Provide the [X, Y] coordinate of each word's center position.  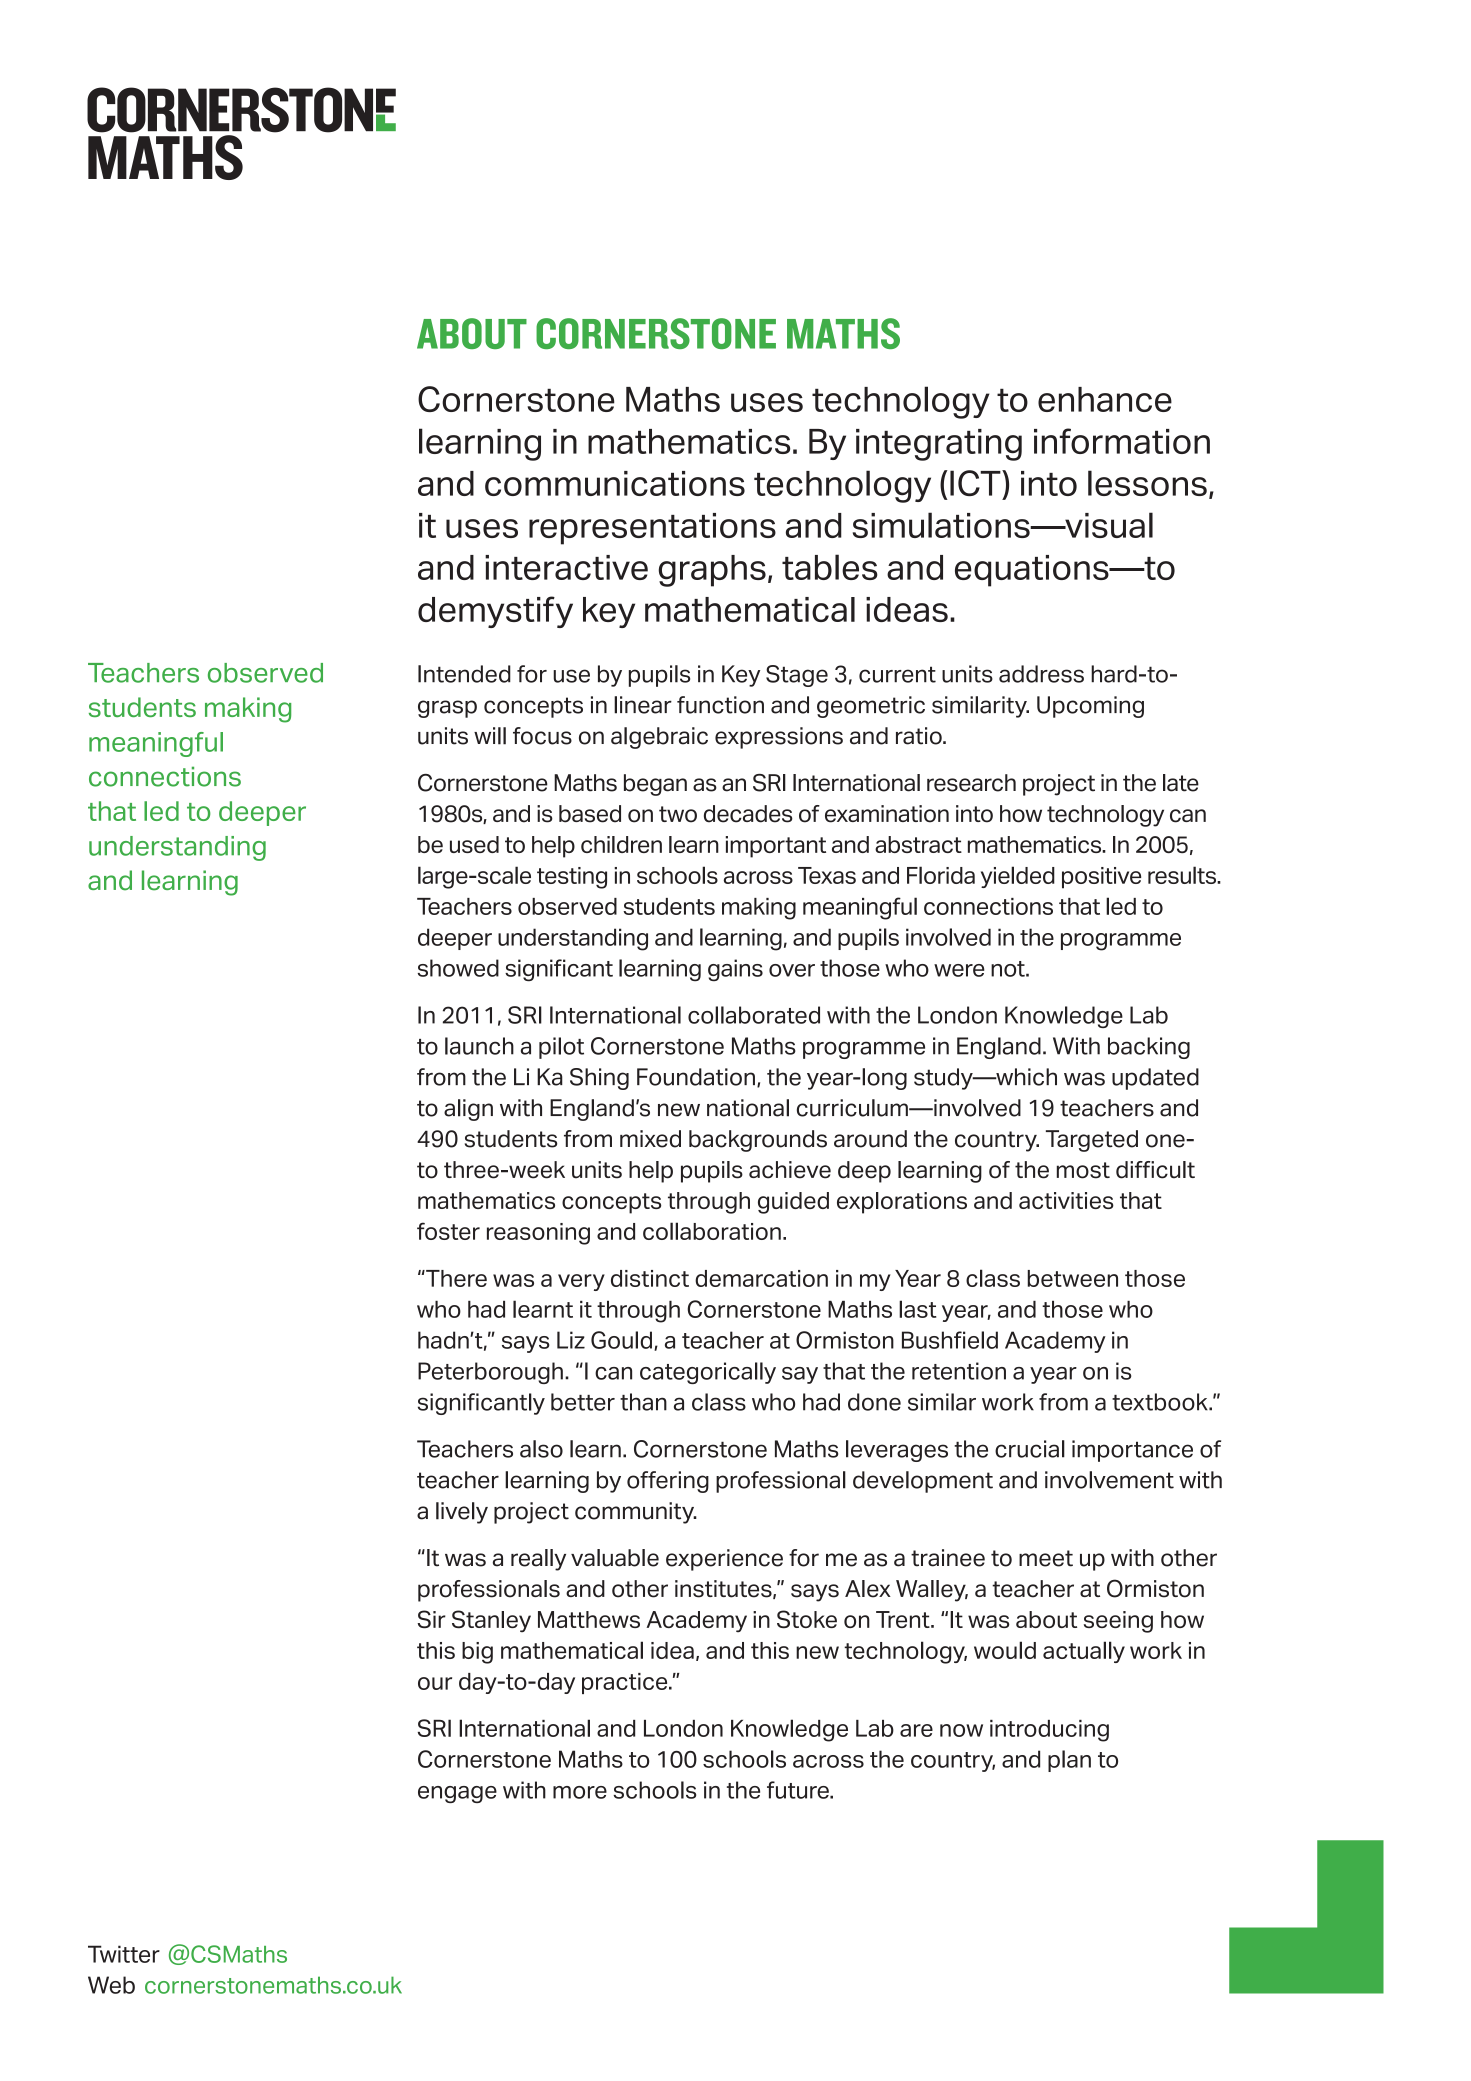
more [580, 1792]
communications [615, 483]
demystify [495, 612]
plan [1069, 1761]
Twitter [124, 1954]
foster [448, 1231]
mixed [650, 1139]
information [1122, 441]
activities [1066, 1200]
